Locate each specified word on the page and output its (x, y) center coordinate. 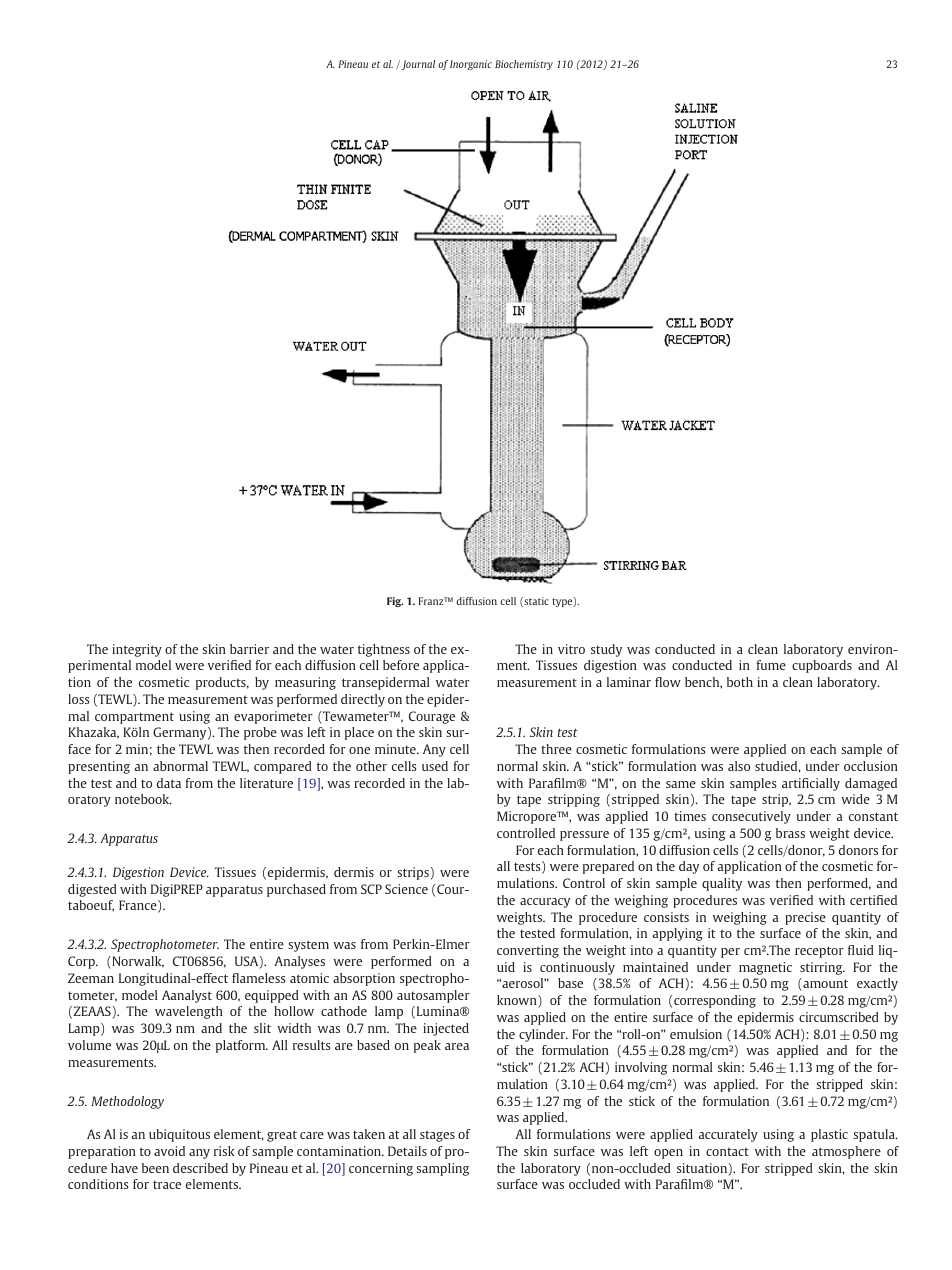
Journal (417, 65)
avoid (169, 1151)
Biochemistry (524, 65)
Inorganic (471, 65)
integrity (137, 650)
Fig (395, 602)
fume (771, 665)
